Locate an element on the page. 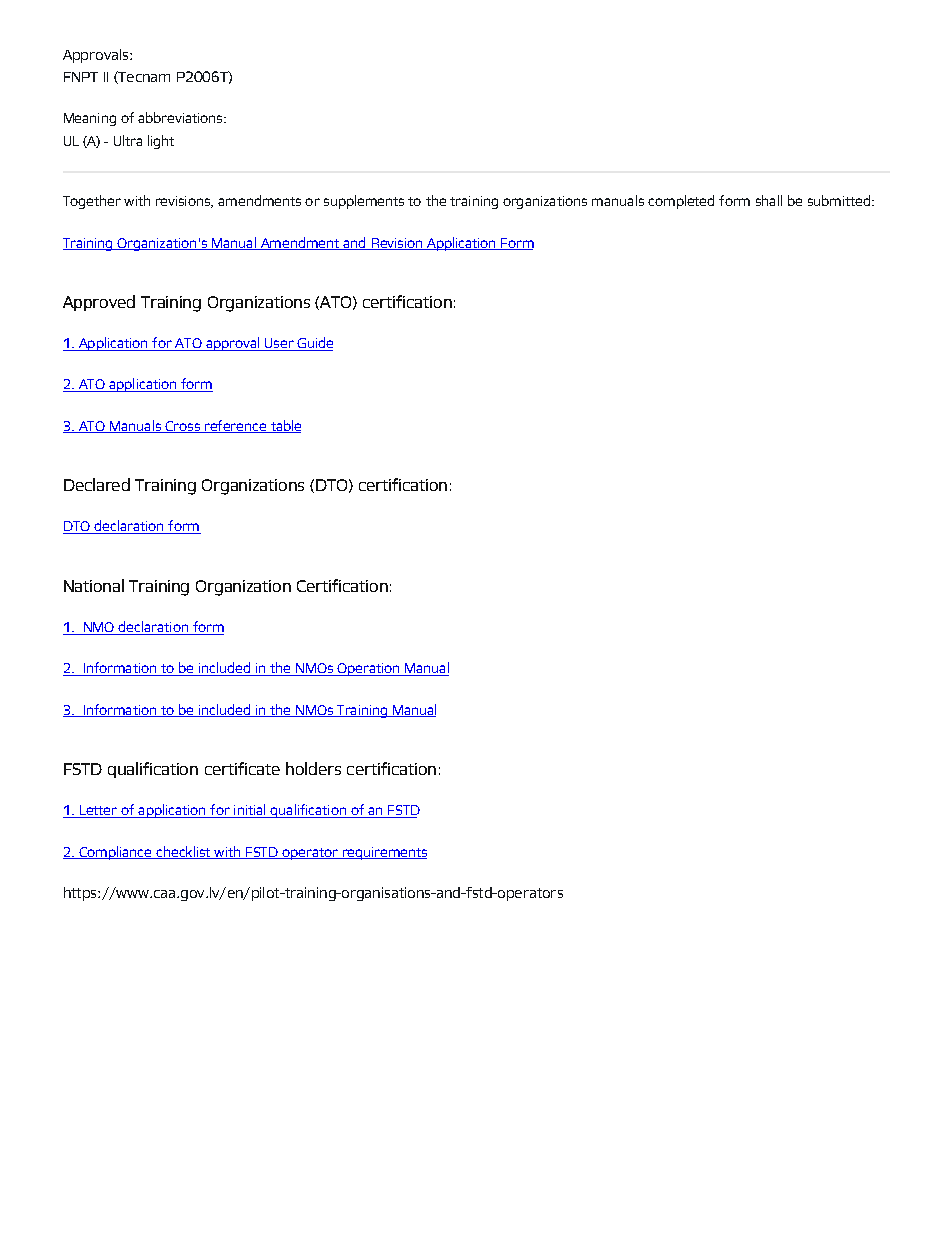 The width and height of the document is (952, 1233). requirements is located at coordinates (384, 853).
